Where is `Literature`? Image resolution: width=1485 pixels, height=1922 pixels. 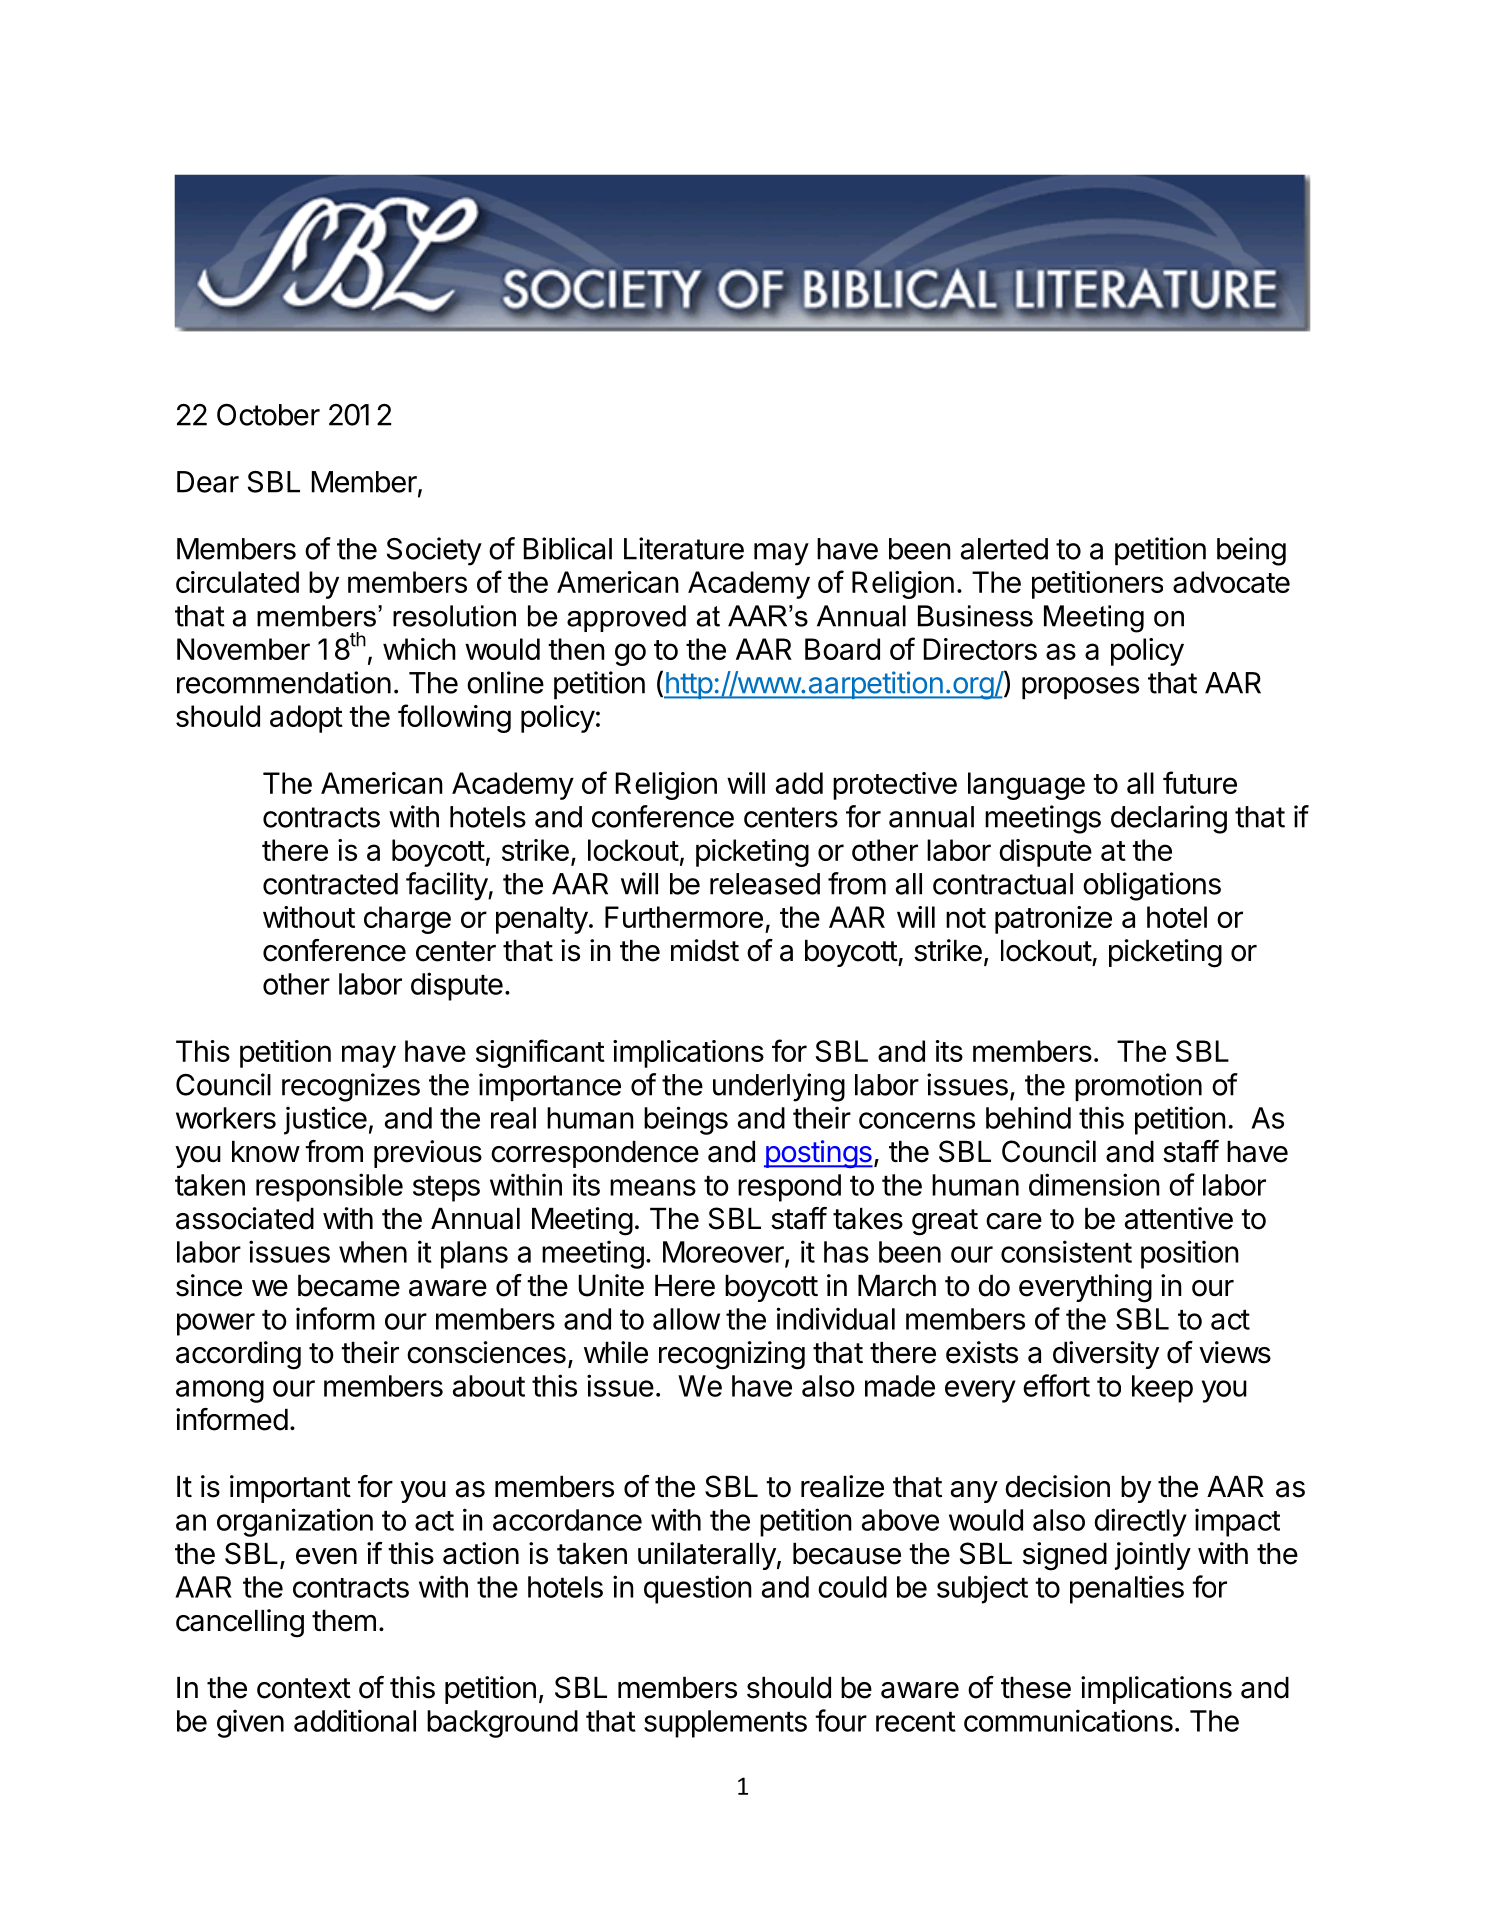 Literature is located at coordinates (684, 548).
